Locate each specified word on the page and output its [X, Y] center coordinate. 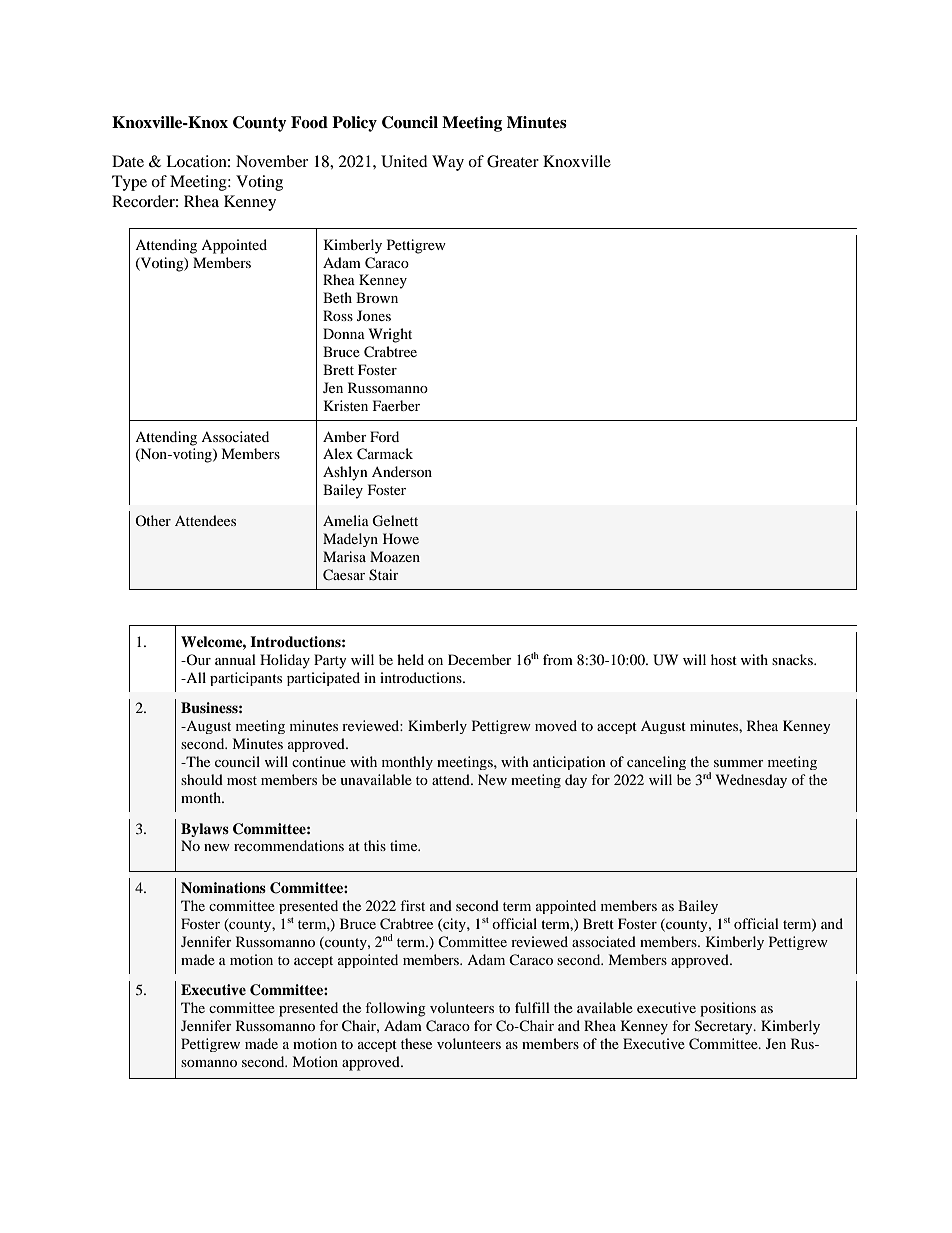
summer [739, 763]
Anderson [402, 471]
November [272, 161]
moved [556, 725]
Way [448, 163]
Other [153, 520]
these [416, 1043]
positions [728, 1009]
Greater [513, 161]
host [724, 659]
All [195, 677]
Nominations [223, 887]
